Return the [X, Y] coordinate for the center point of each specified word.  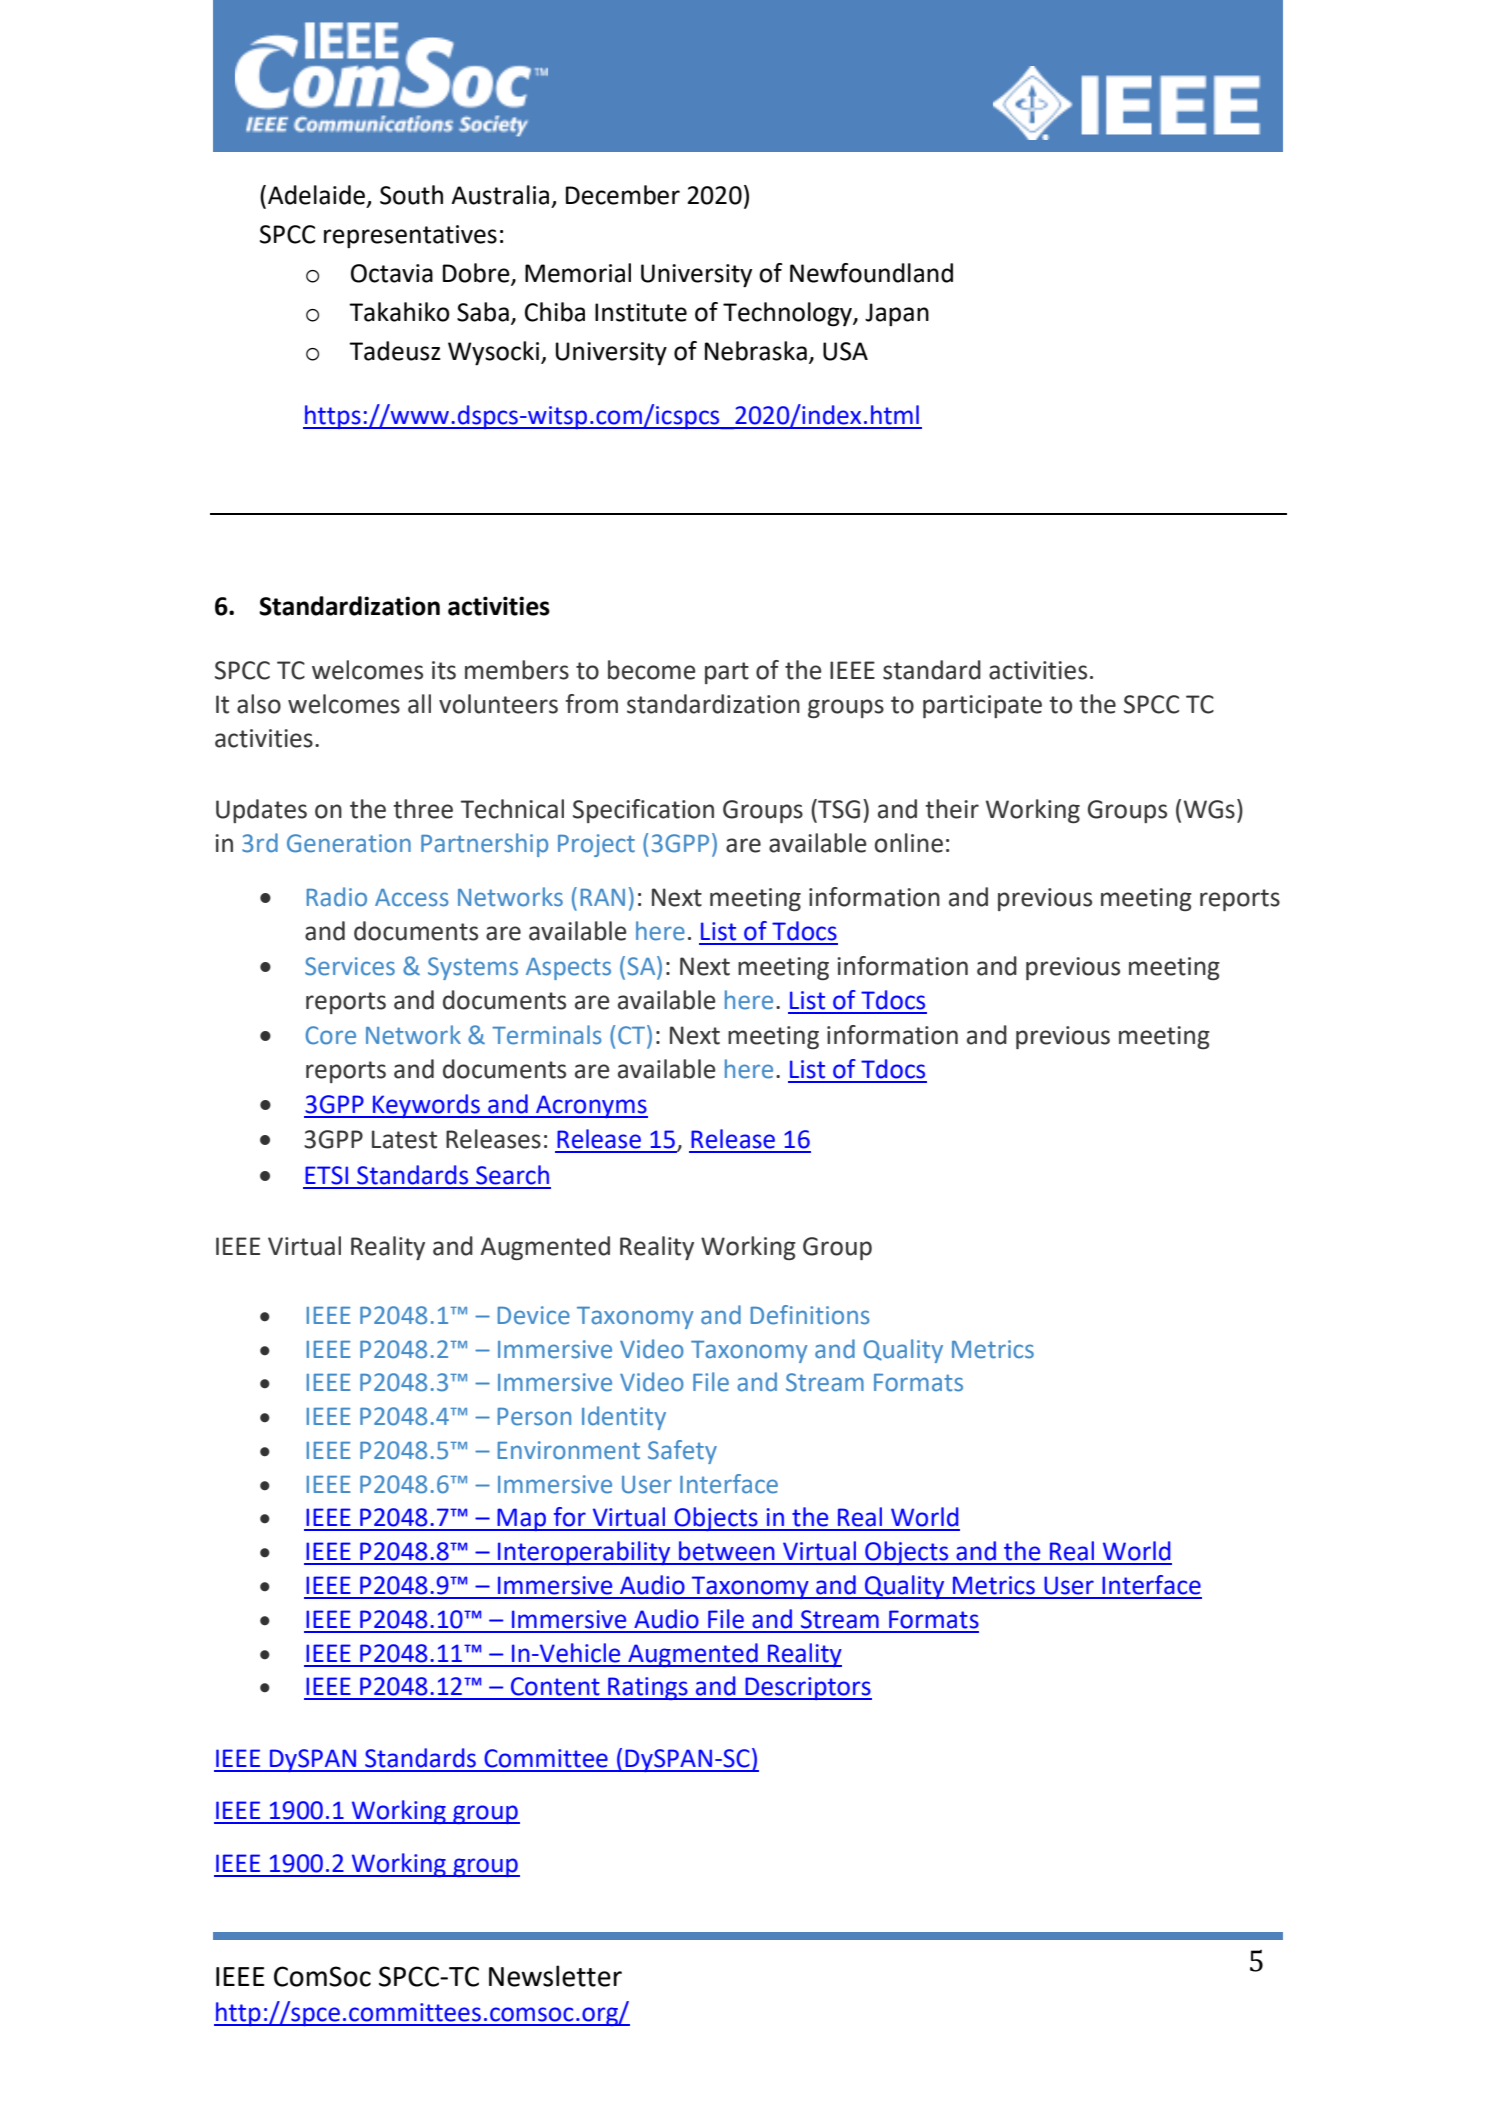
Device [534, 1315]
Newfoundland [871, 273]
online [909, 843]
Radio [337, 897]
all [419, 704]
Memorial [578, 273]
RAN [603, 897]
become [652, 670]
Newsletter [555, 1976]
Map [521, 1519]
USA [845, 351]
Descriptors [807, 1688]
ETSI [326, 1175]
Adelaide [316, 195]
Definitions [810, 1315]
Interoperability [584, 1553]
